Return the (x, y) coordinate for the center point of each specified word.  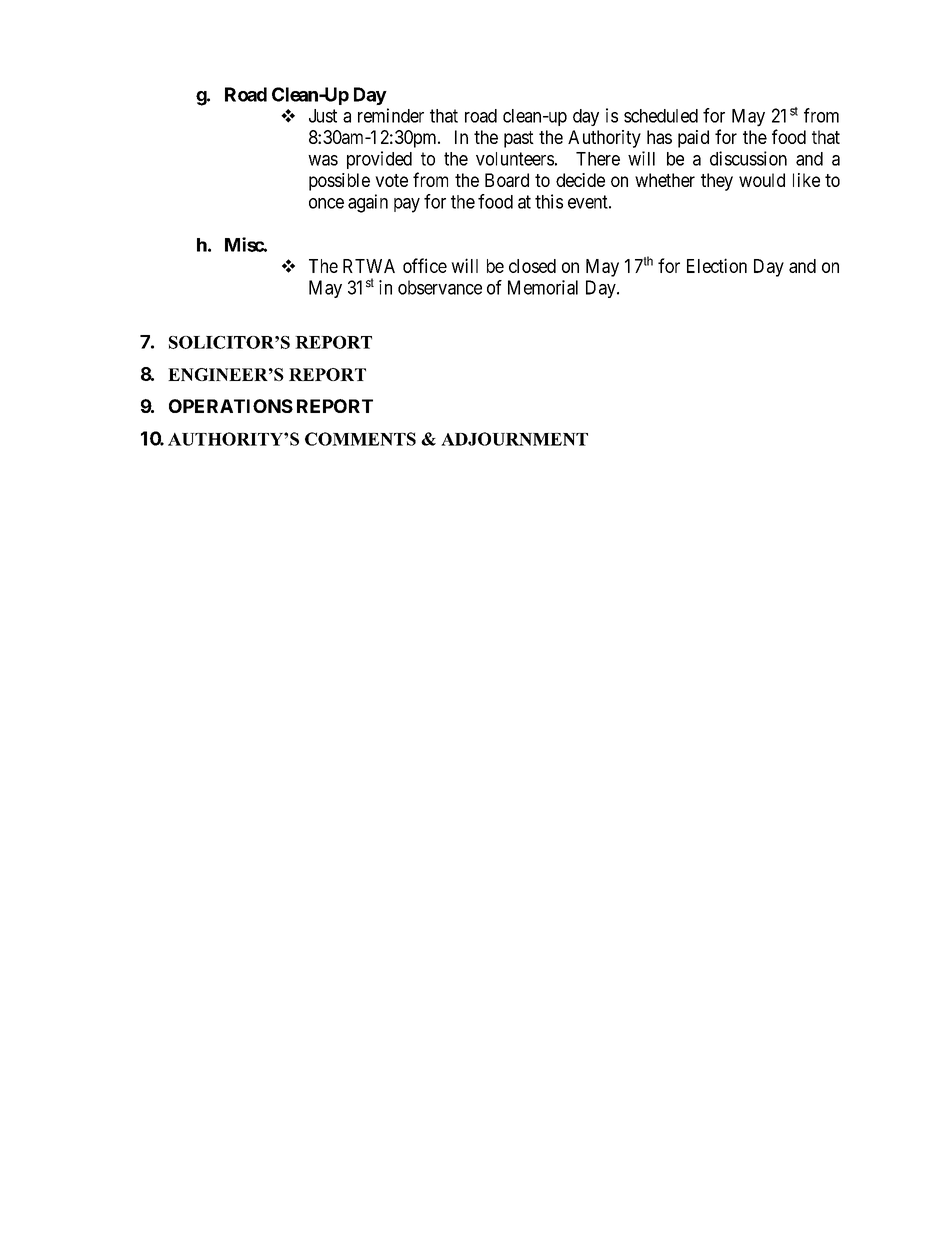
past (519, 139)
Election (717, 265)
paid (693, 139)
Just (323, 116)
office (425, 265)
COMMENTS (360, 439)
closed (532, 266)
